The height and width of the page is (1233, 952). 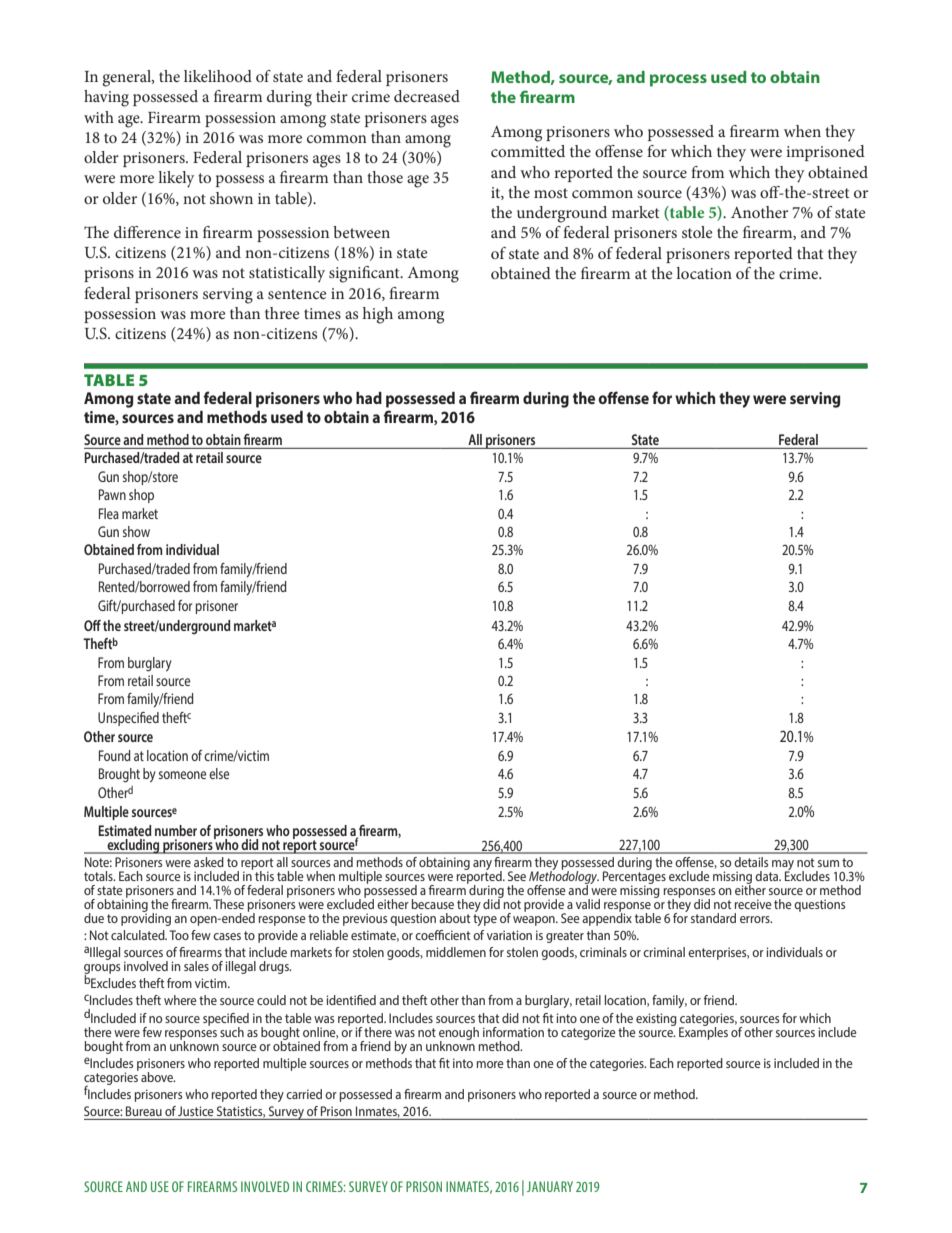 What do you see at coordinates (196, 1111) in the page?
I see `Justice` at bounding box center [196, 1111].
